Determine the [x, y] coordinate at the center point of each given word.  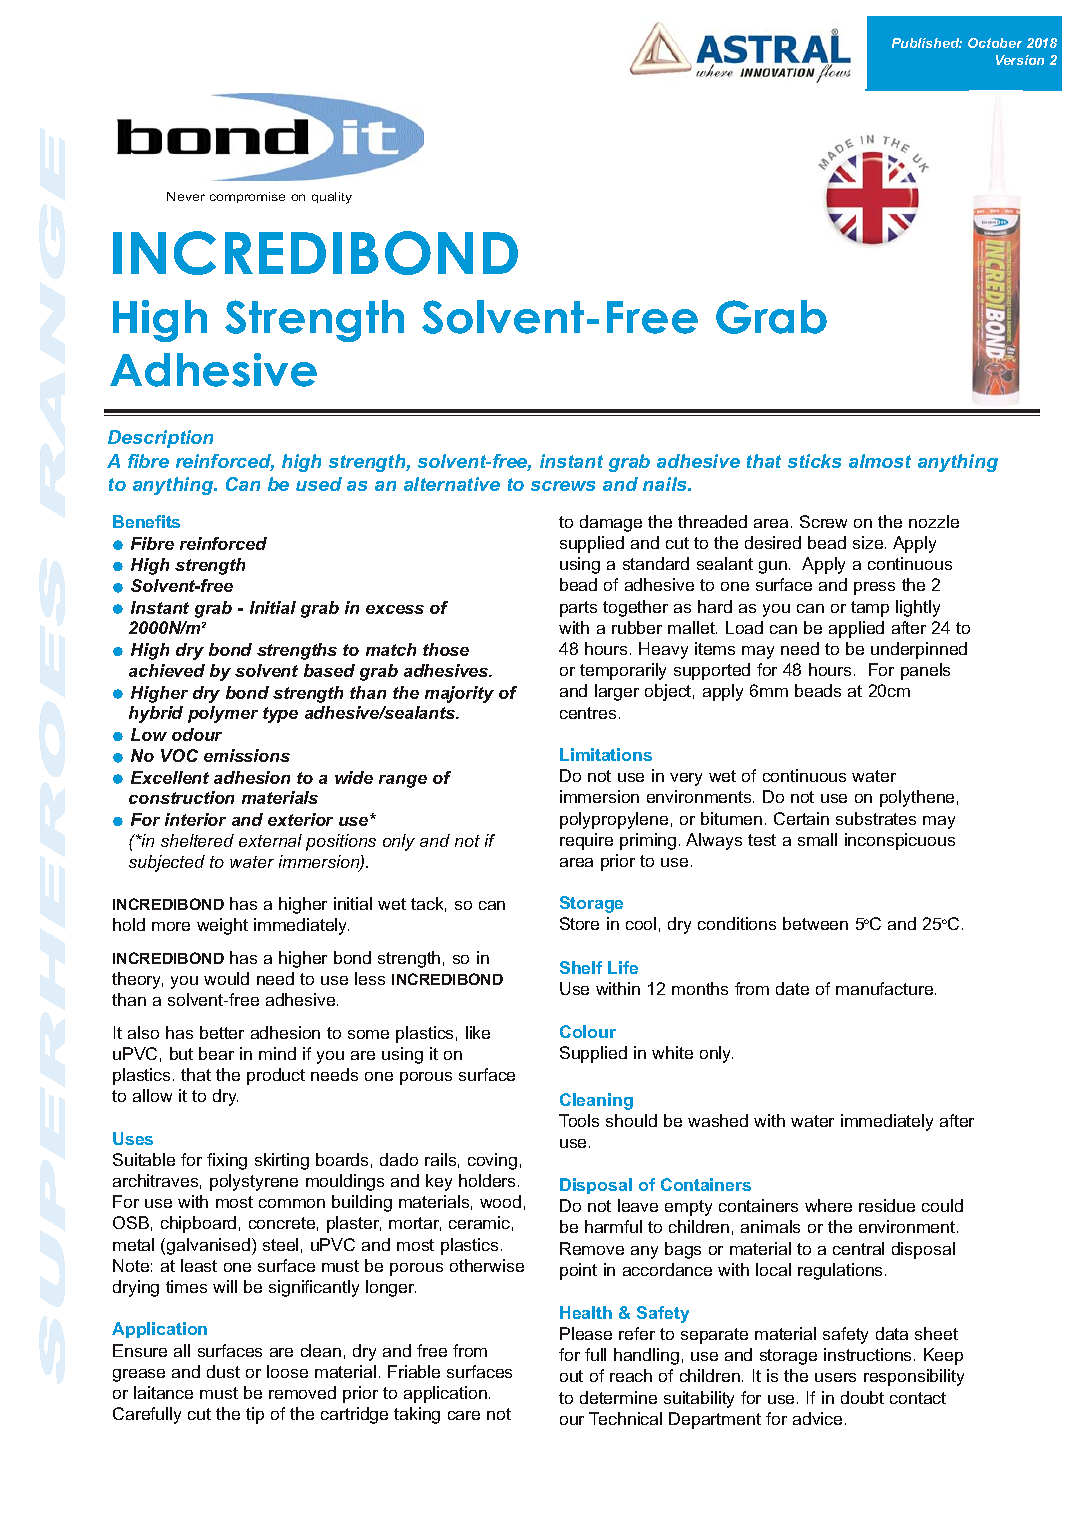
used [319, 484]
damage [611, 523]
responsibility [914, 1377]
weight [222, 926]
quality [332, 198]
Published [927, 43]
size [869, 542]
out [571, 1376]
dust [223, 1371]
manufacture [886, 988]
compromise [247, 197]
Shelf [581, 967]
